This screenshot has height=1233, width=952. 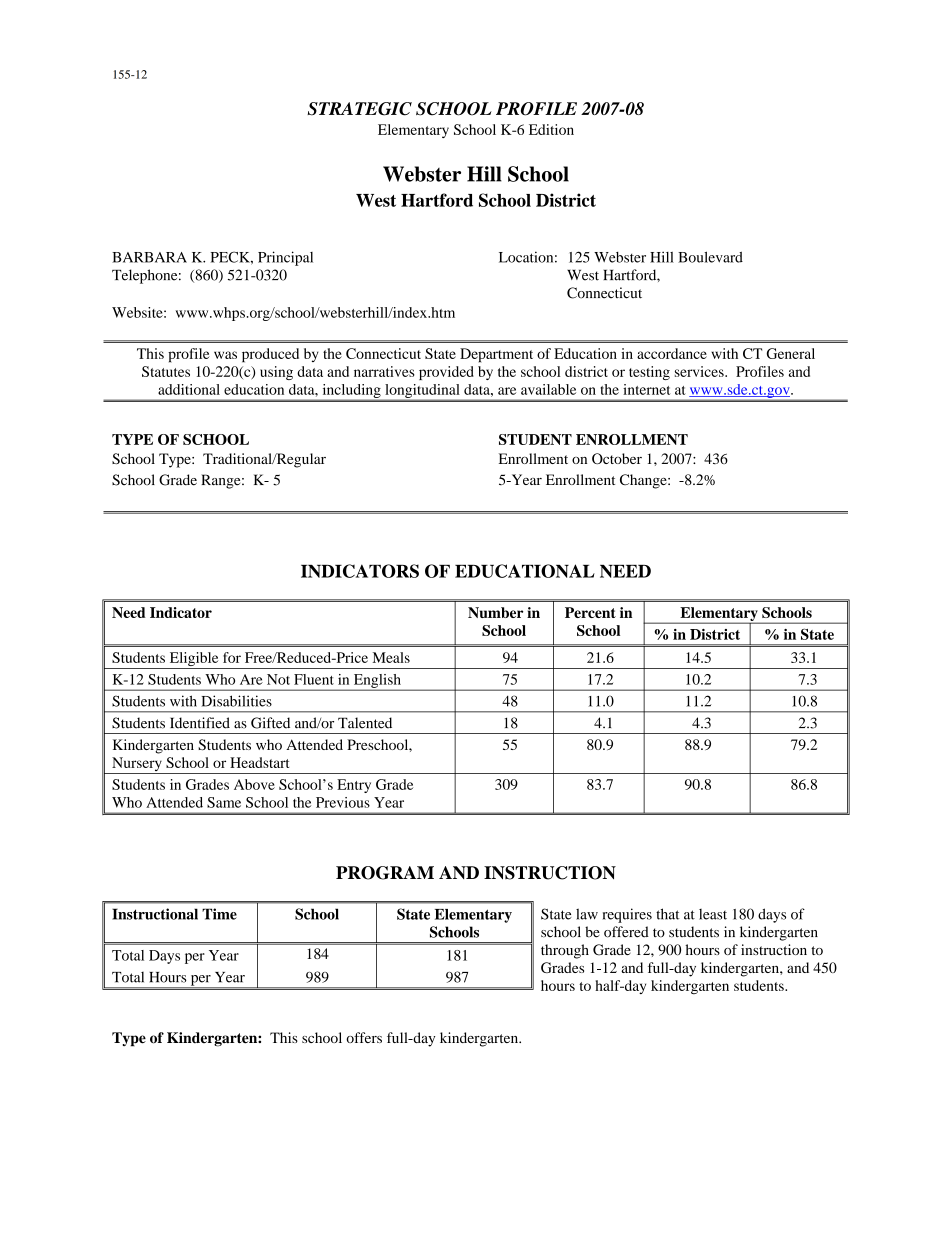 I want to click on provided, so click(x=446, y=373).
